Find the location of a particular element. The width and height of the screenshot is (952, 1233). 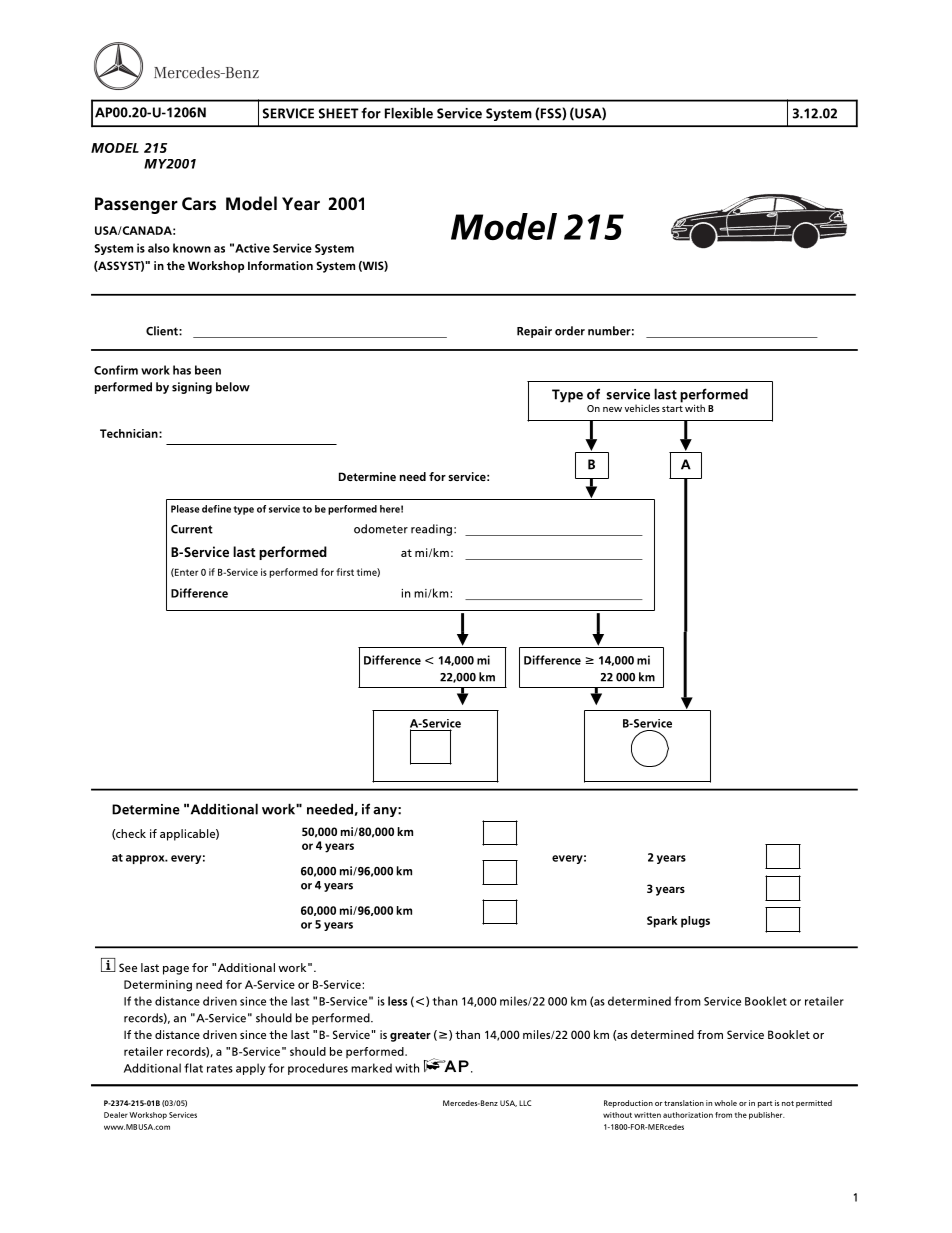

reading is located at coordinates (431, 530).
